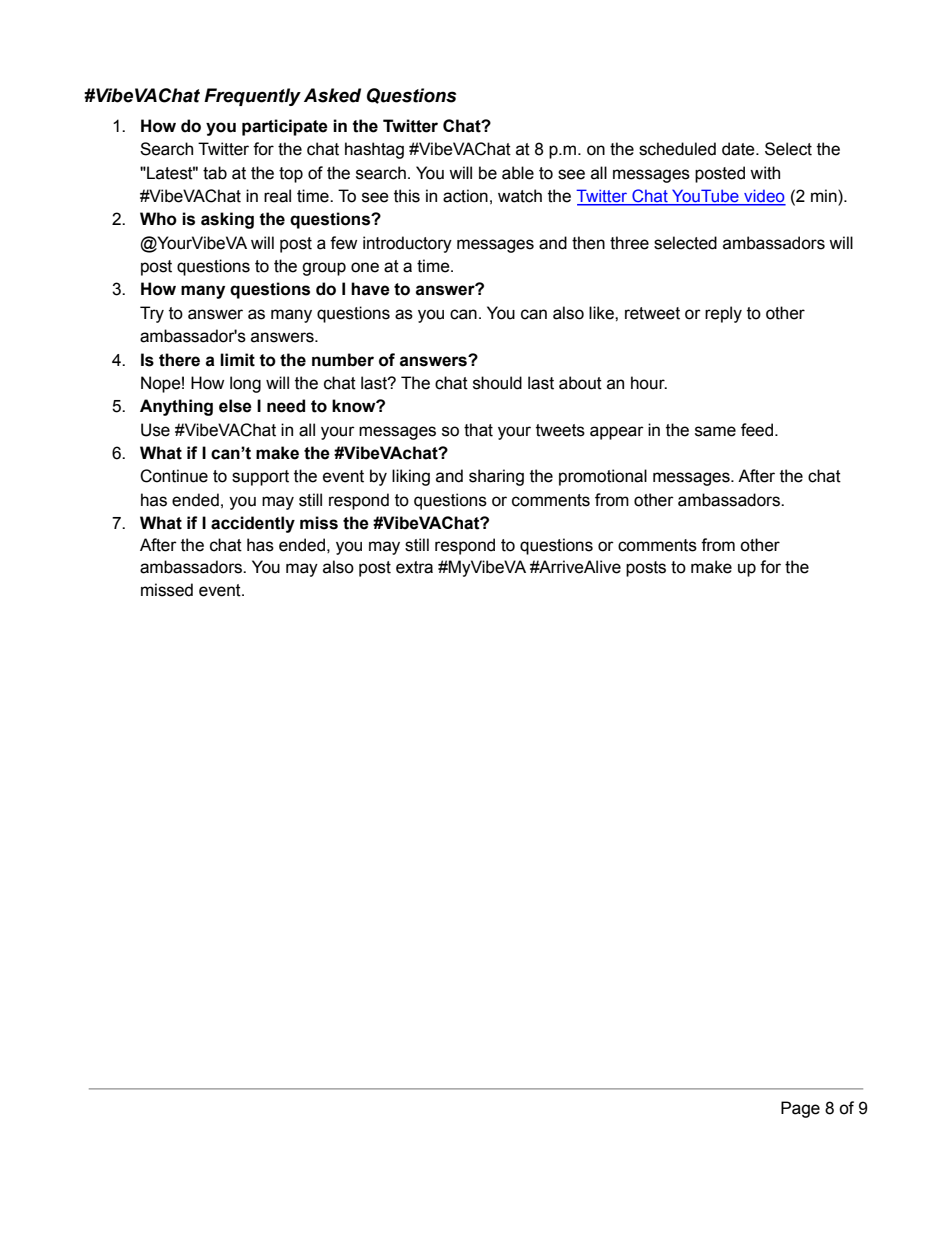 This screenshot has height=1233, width=952. What do you see at coordinates (603, 477) in the screenshot?
I see `promotional` at bounding box center [603, 477].
